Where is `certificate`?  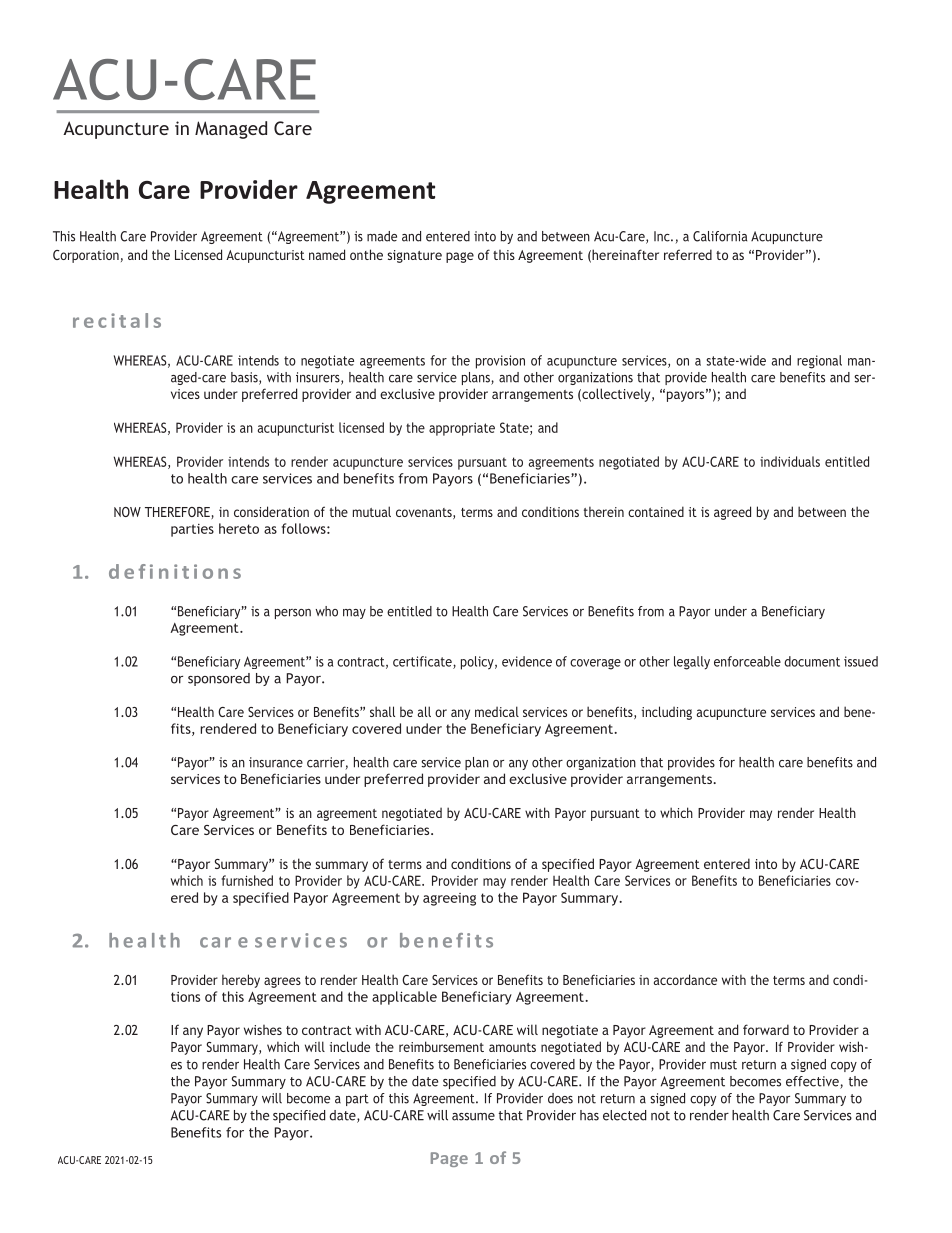 certificate is located at coordinates (423, 662).
